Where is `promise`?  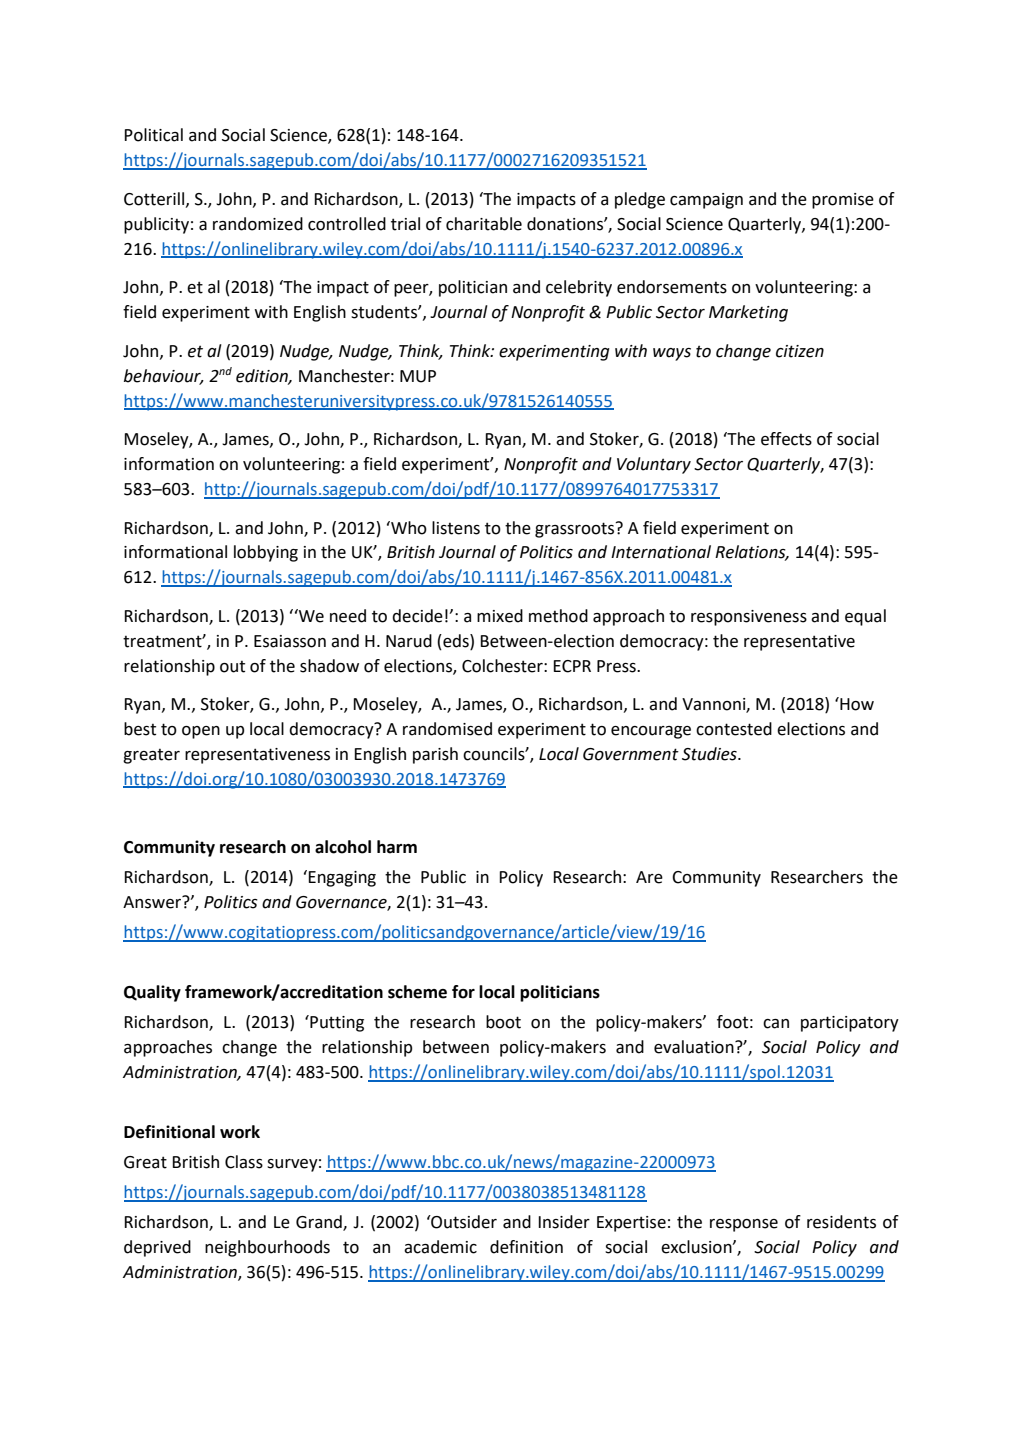 promise is located at coordinates (843, 201).
